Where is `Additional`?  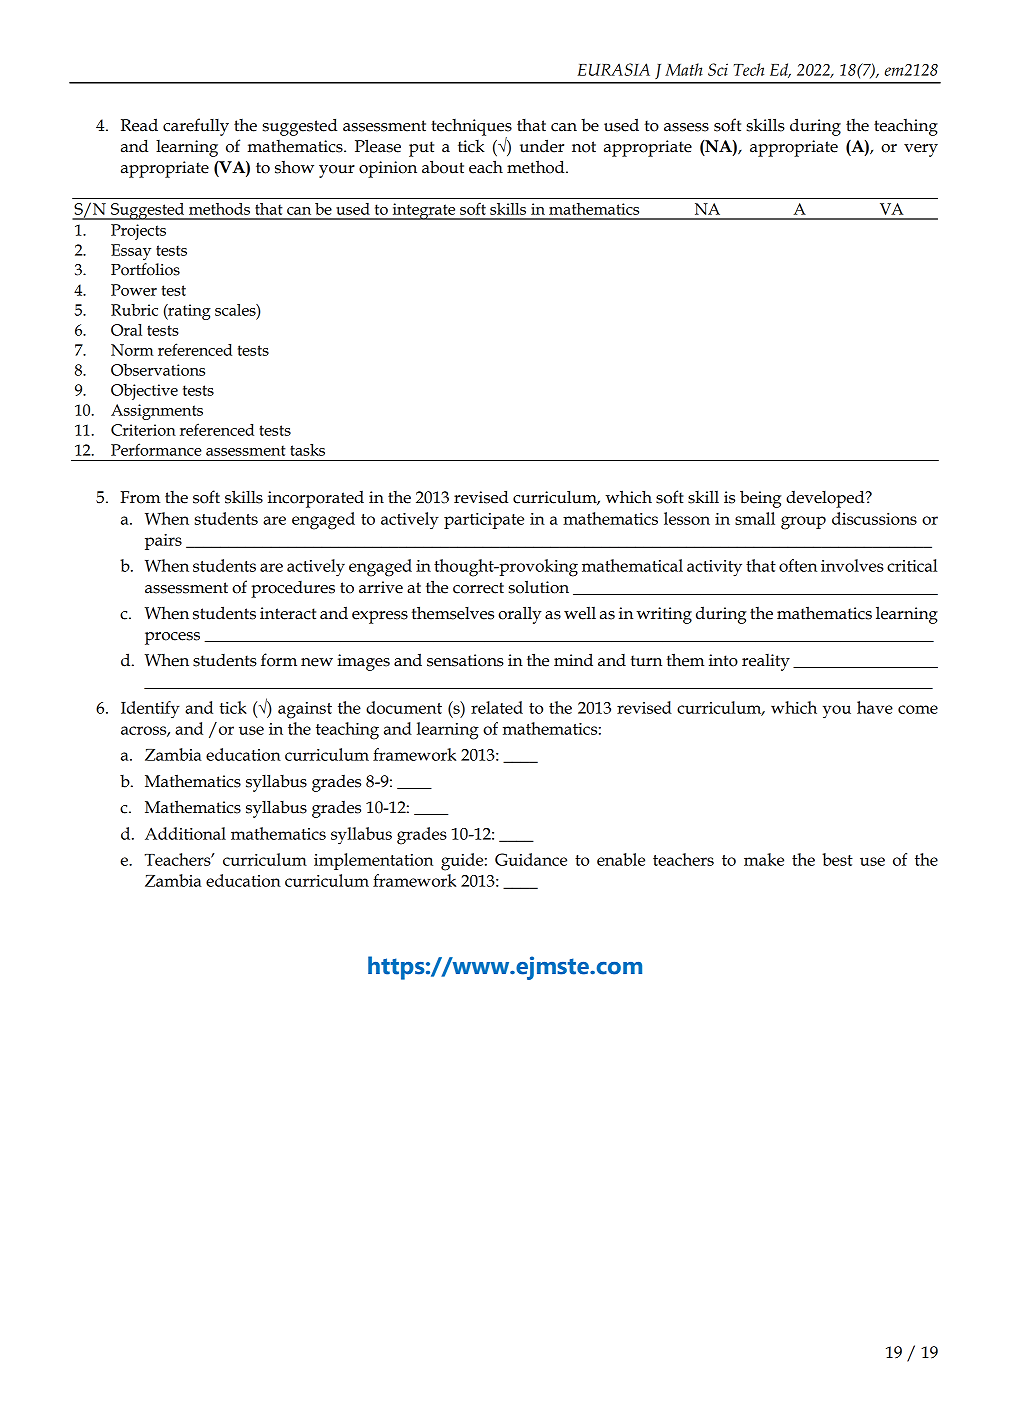 Additional is located at coordinates (185, 833).
